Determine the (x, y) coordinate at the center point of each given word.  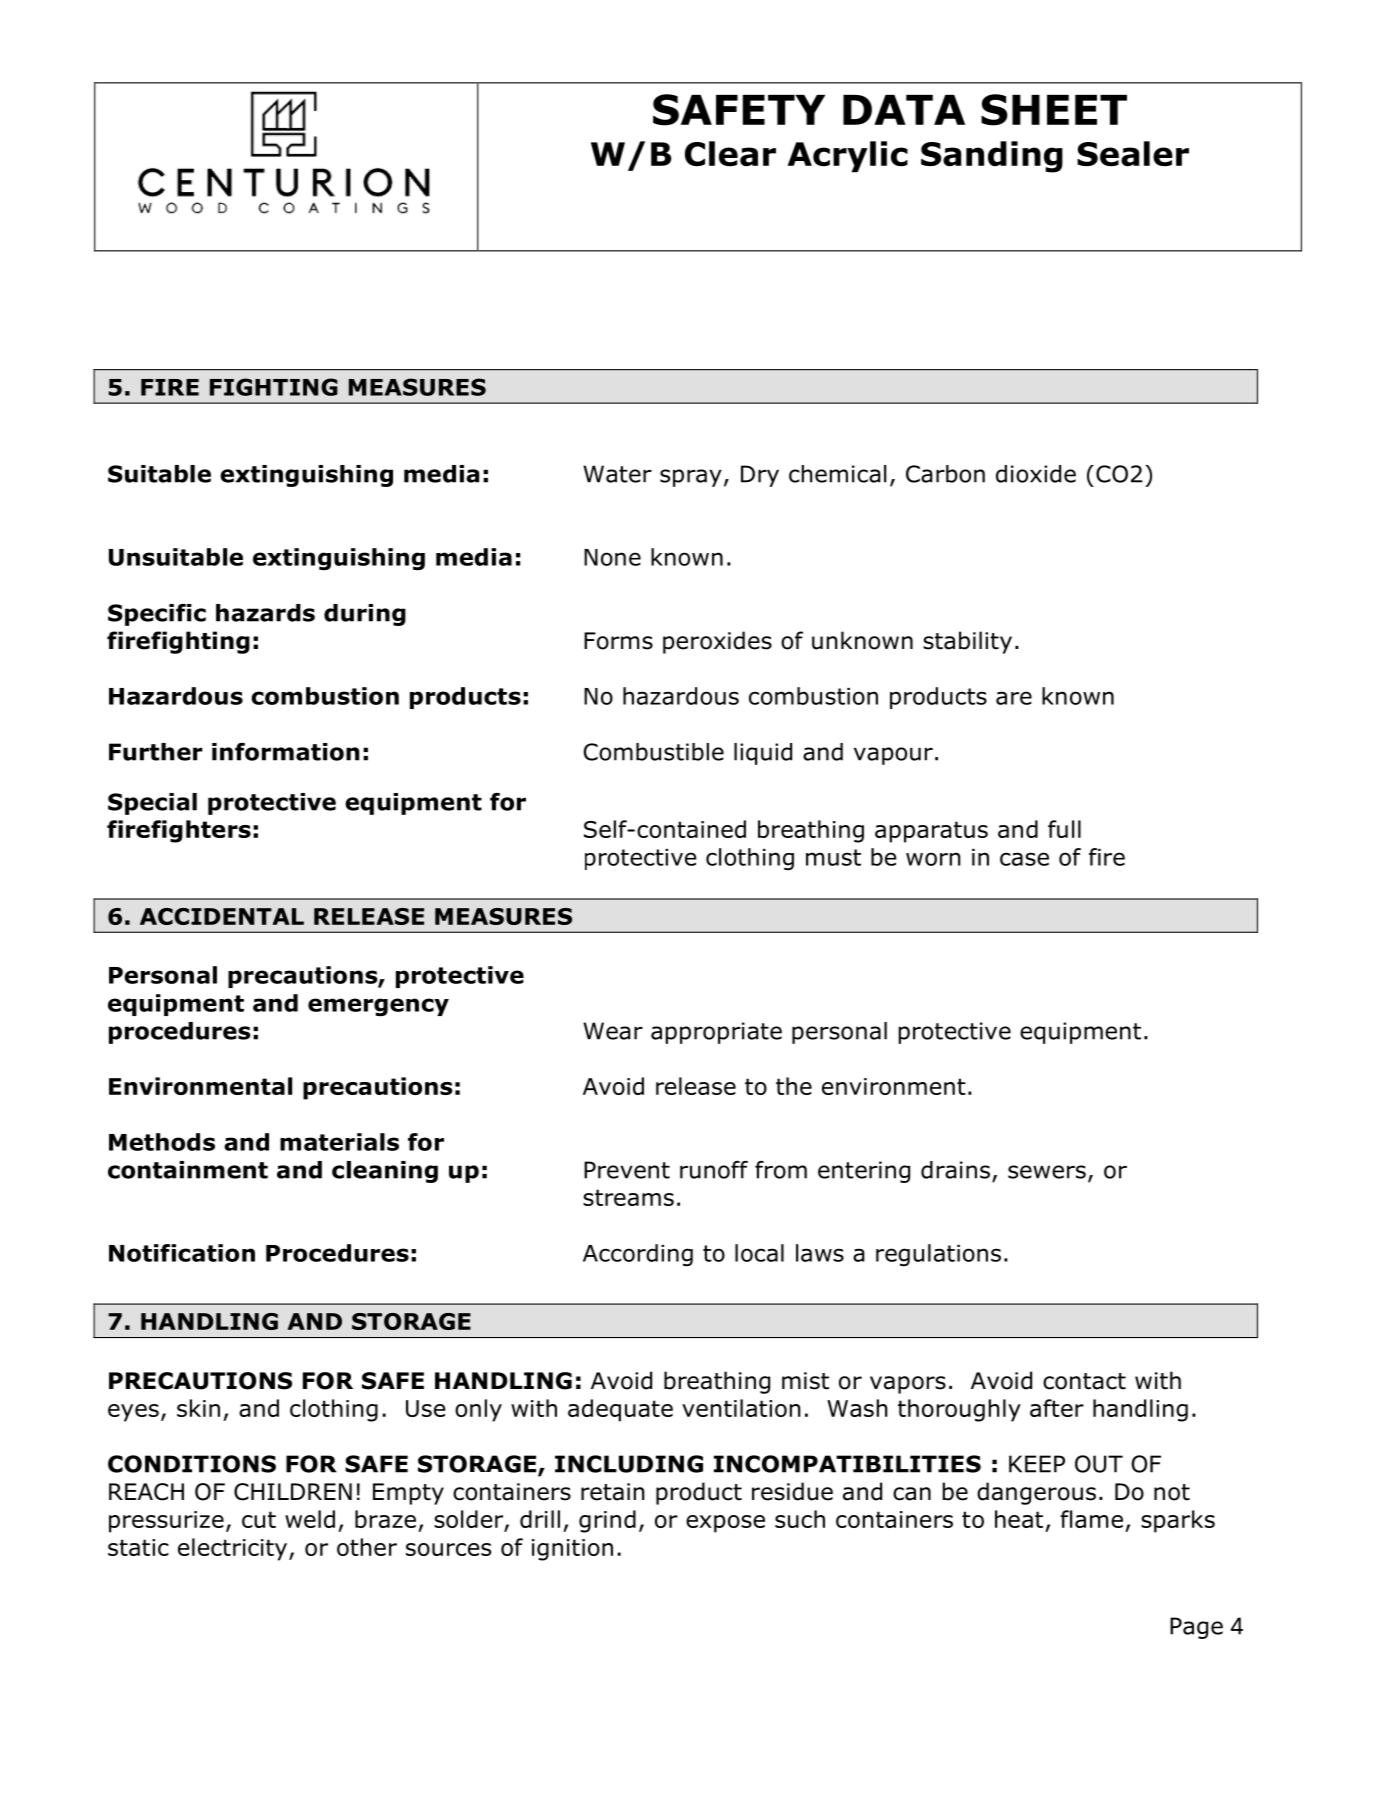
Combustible (654, 752)
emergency (378, 1007)
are (1014, 698)
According (638, 1255)
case (1024, 859)
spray (691, 478)
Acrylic (848, 157)
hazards (265, 613)
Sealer (1133, 154)
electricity (234, 1549)
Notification (182, 1253)
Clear (730, 154)
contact (1084, 1381)
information (285, 752)
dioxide (1036, 474)
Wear (613, 1031)
